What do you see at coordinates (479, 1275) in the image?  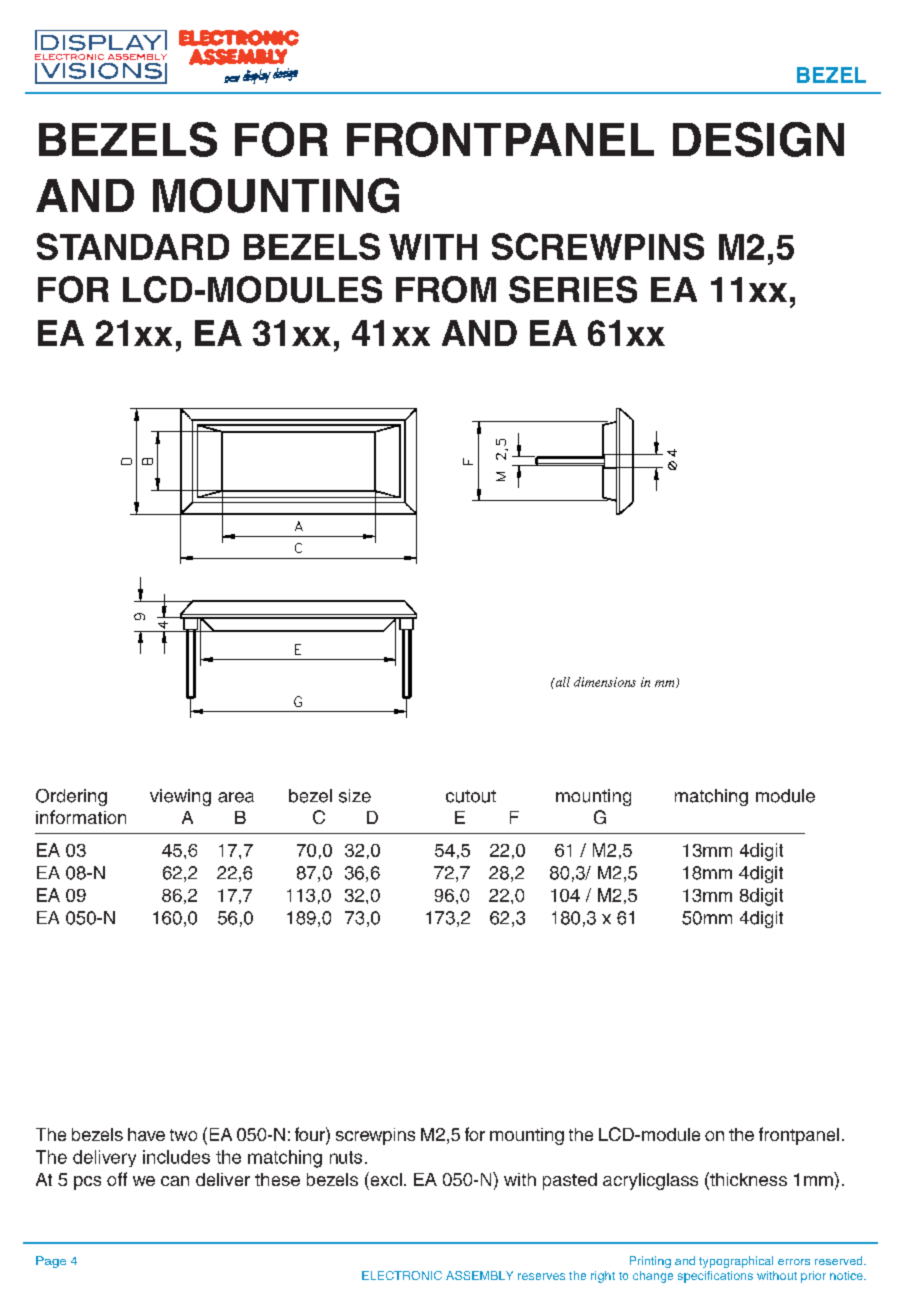 I see `ASSEMBLY` at bounding box center [479, 1275].
